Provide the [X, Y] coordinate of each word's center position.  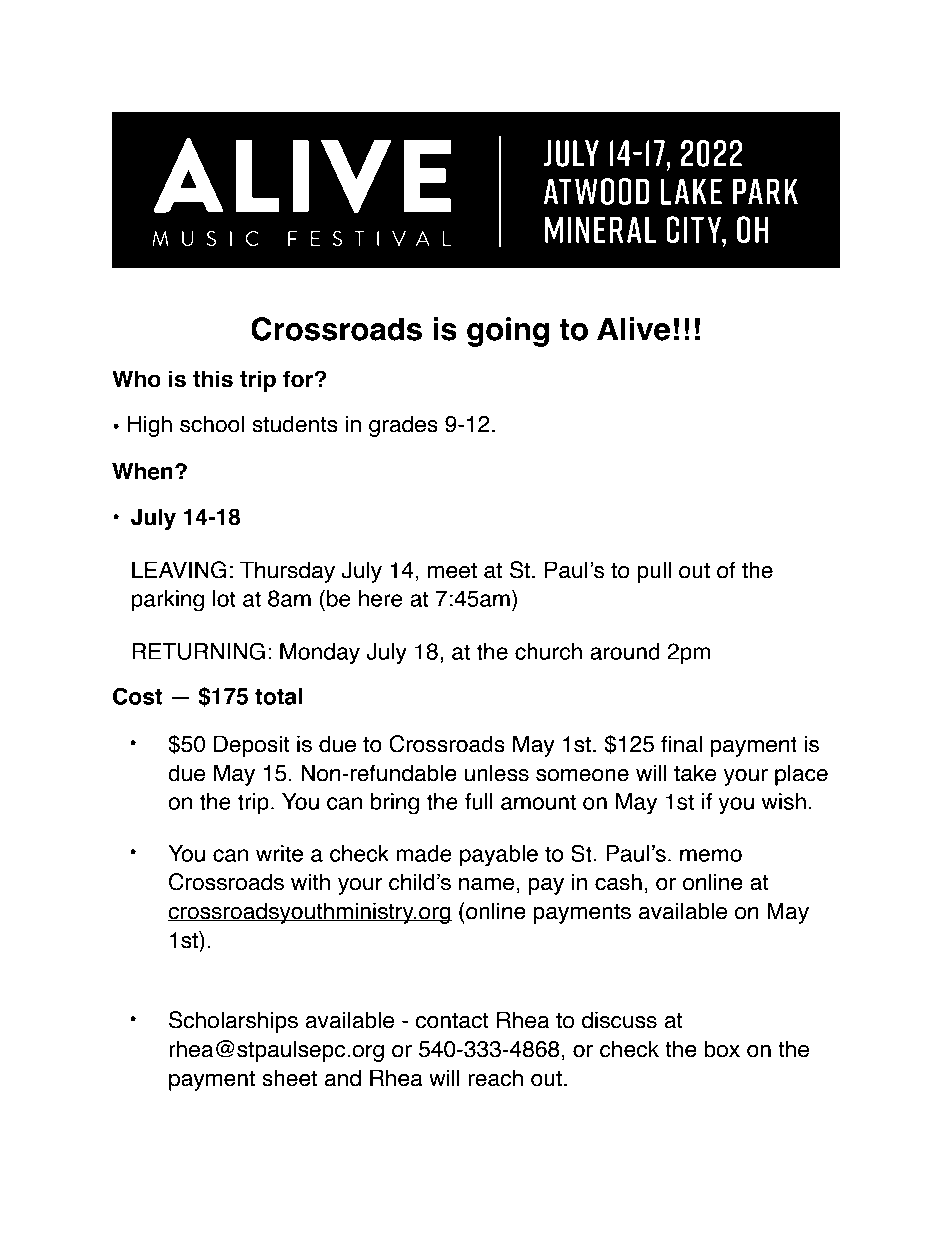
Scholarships [233, 1022]
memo [711, 855]
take [695, 773]
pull [654, 572]
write [279, 853]
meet [452, 571]
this [213, 379]
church [548, 651]
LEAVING [179, 570]
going [508, 332]
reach [495, 1078]
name [486, 884]
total [278, 696]
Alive [633, 329]
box [722, 1049]
